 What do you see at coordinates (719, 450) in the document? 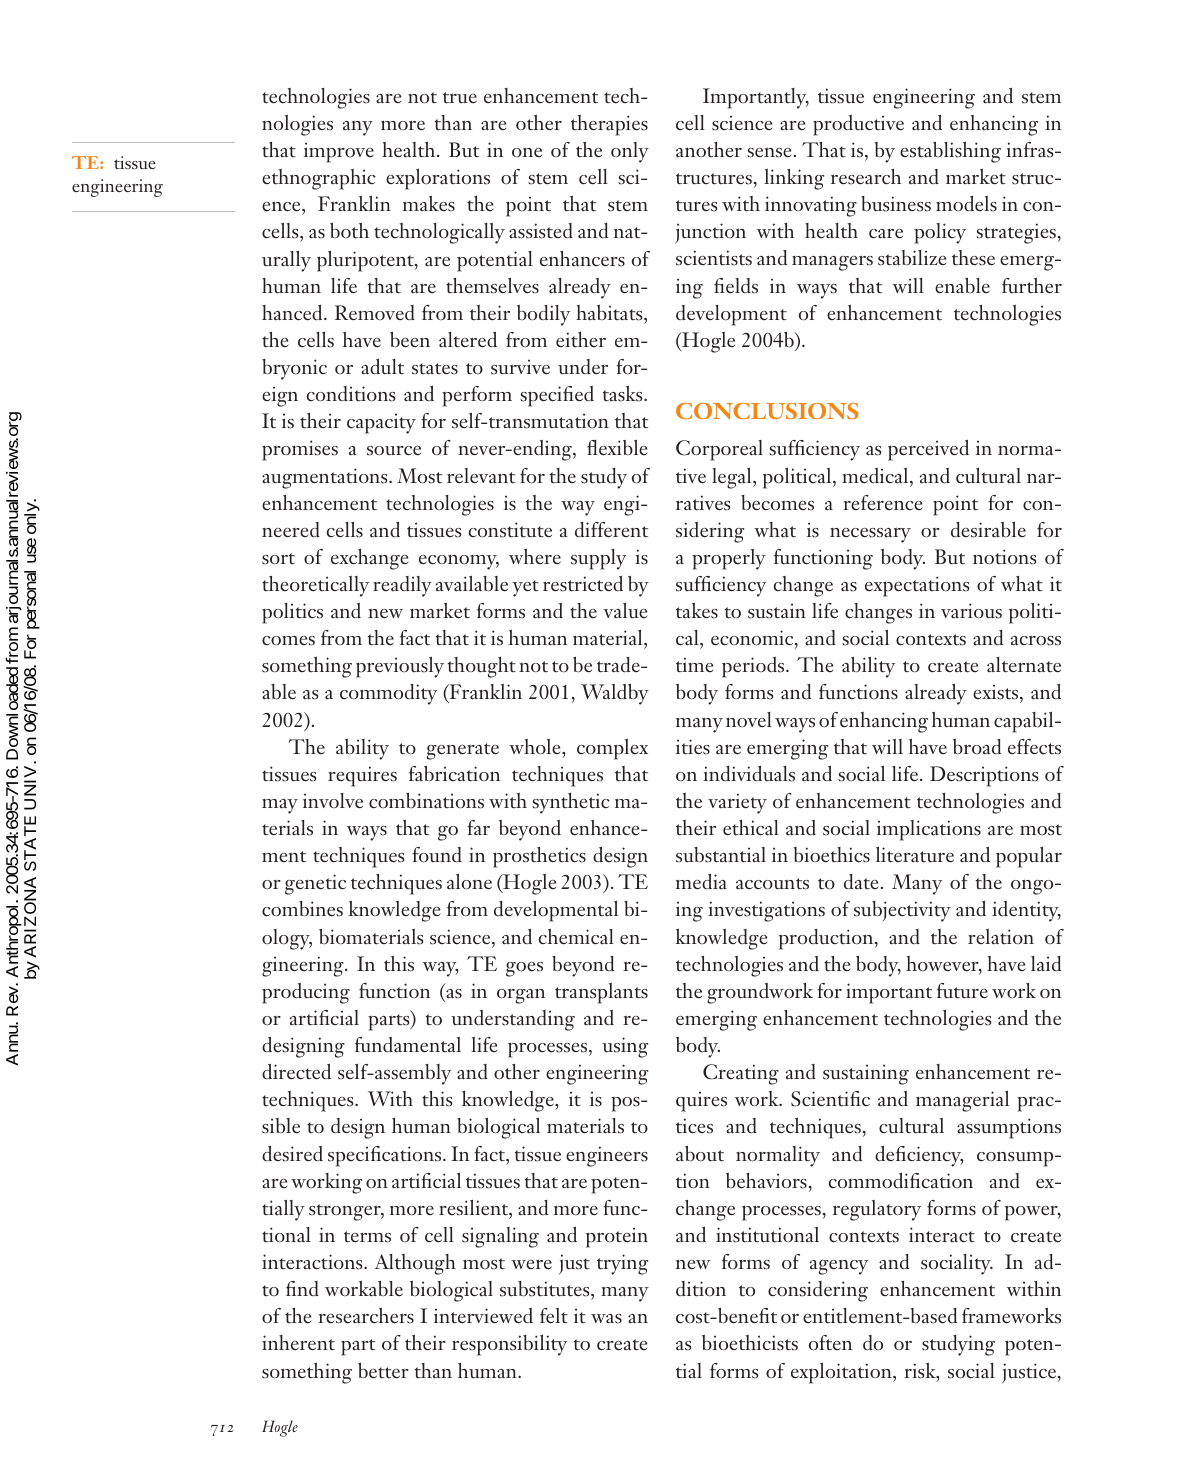
I see `Corporeal` at bounding box center [719, 450].
